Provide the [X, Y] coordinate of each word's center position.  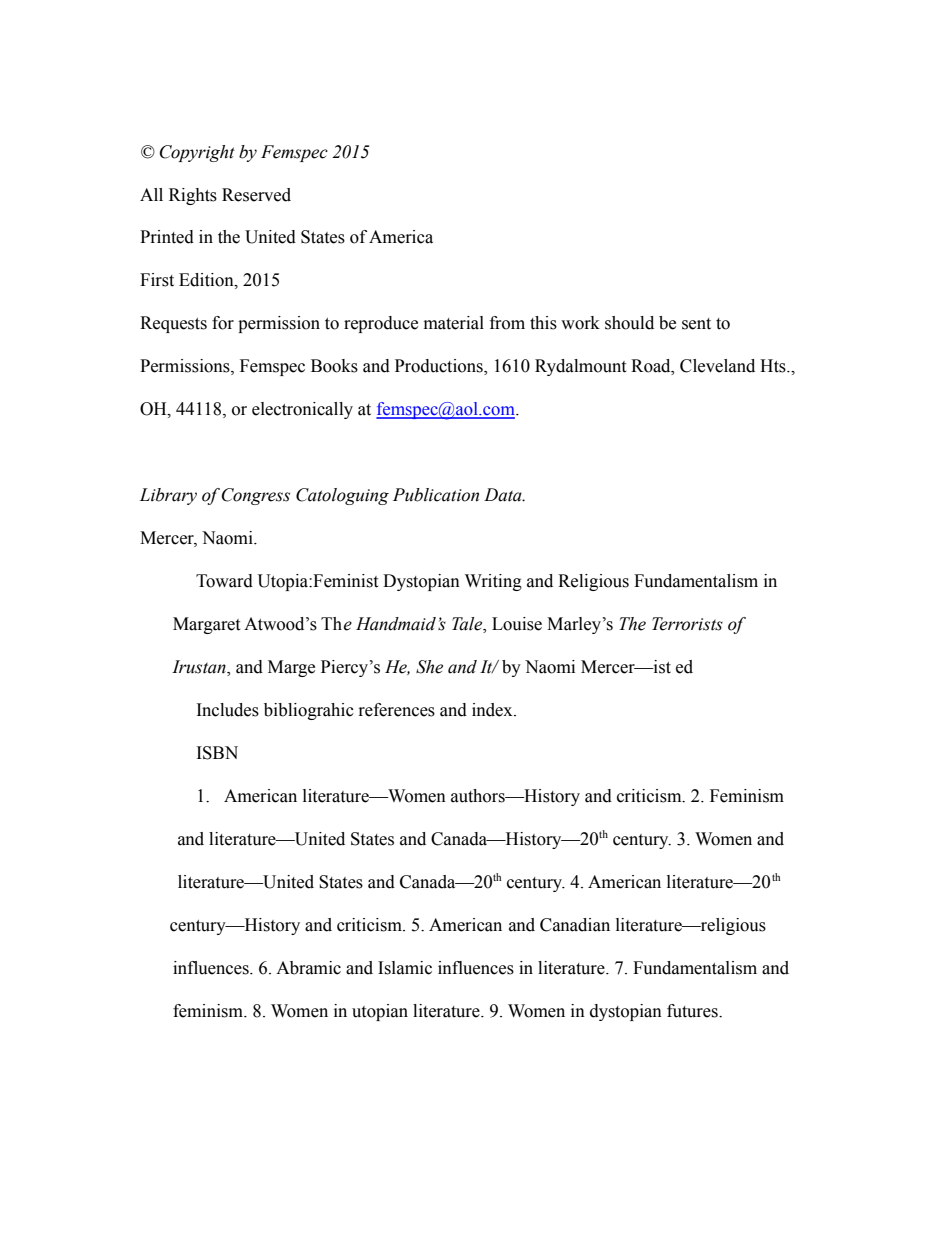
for [223, 323]
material [454, 323]
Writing [493, 582]
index [493, 710]
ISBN [217, 753]
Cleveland [717, 366]
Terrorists [687, 624]
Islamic [405, 968]
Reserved [256, 195]
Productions [440, 367]
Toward [224, 581]
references [397, 710]
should [629, 323]
